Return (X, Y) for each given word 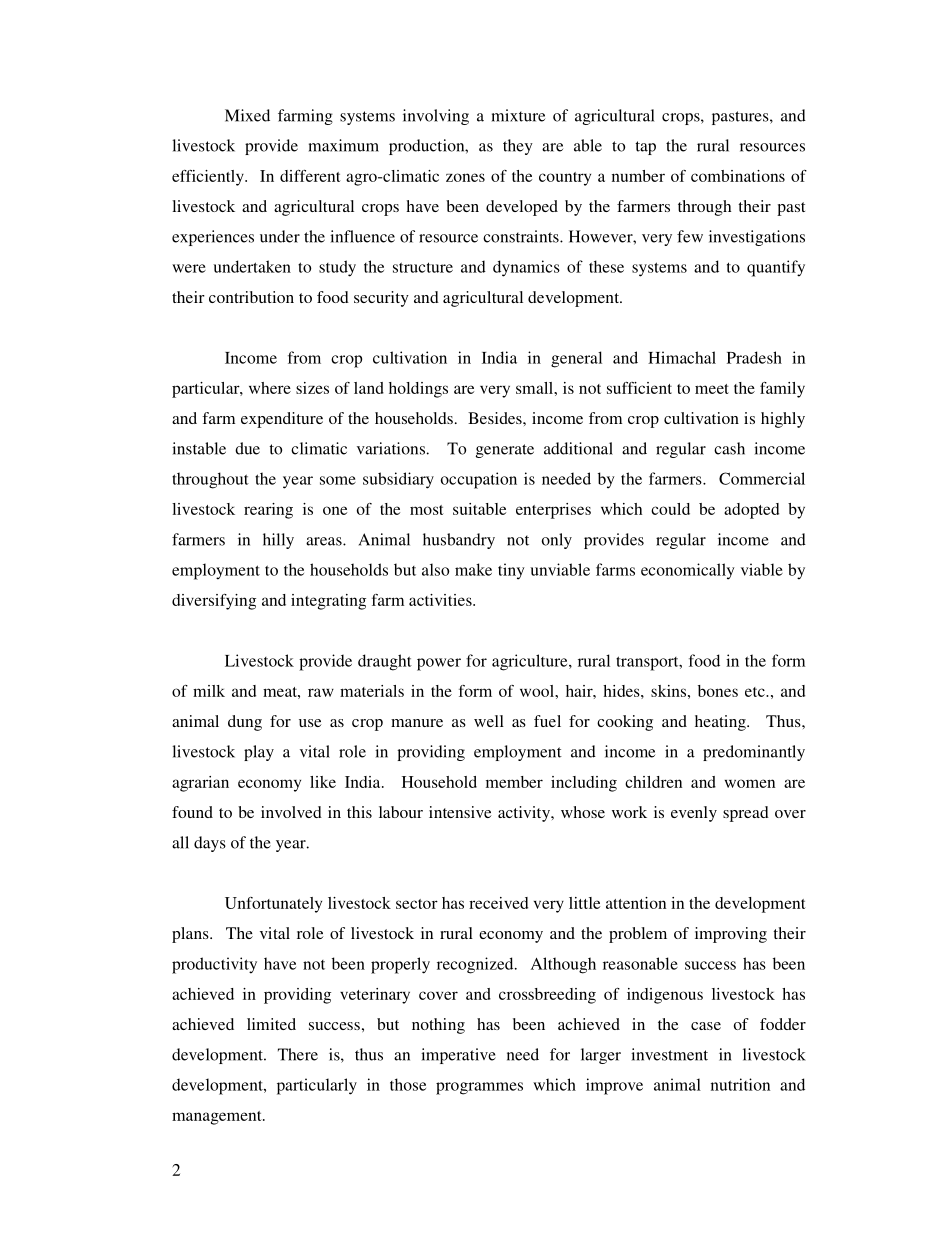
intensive (460, 812)
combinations (738, 176)
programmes (479, 1088)
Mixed (247, 115)
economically (688, 571)
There (298, 1054)
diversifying (214, 602)
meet (712, 389)
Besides (496, 418)
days (210, 844)
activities (441, 600)
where (270, 388)
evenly (694, 814)
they (518, 147)
